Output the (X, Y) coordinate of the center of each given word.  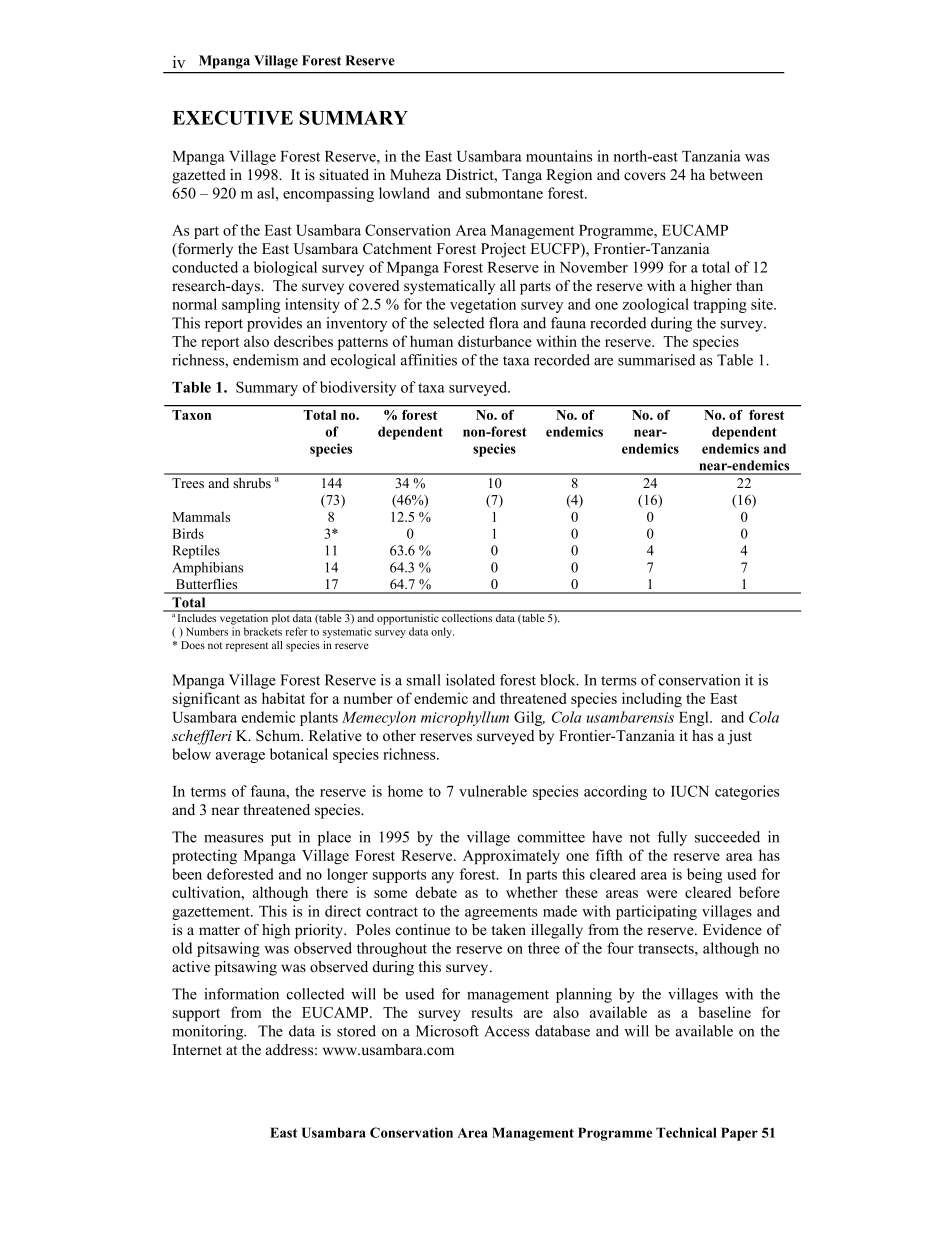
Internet (197, 1050)
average (240, 757)
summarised (656, 360)
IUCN (690, 791)
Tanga (522, 176)
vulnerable (493, 791)
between (736, 175)
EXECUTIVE (232, 117)
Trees (188, 483)
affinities (429, 360)
